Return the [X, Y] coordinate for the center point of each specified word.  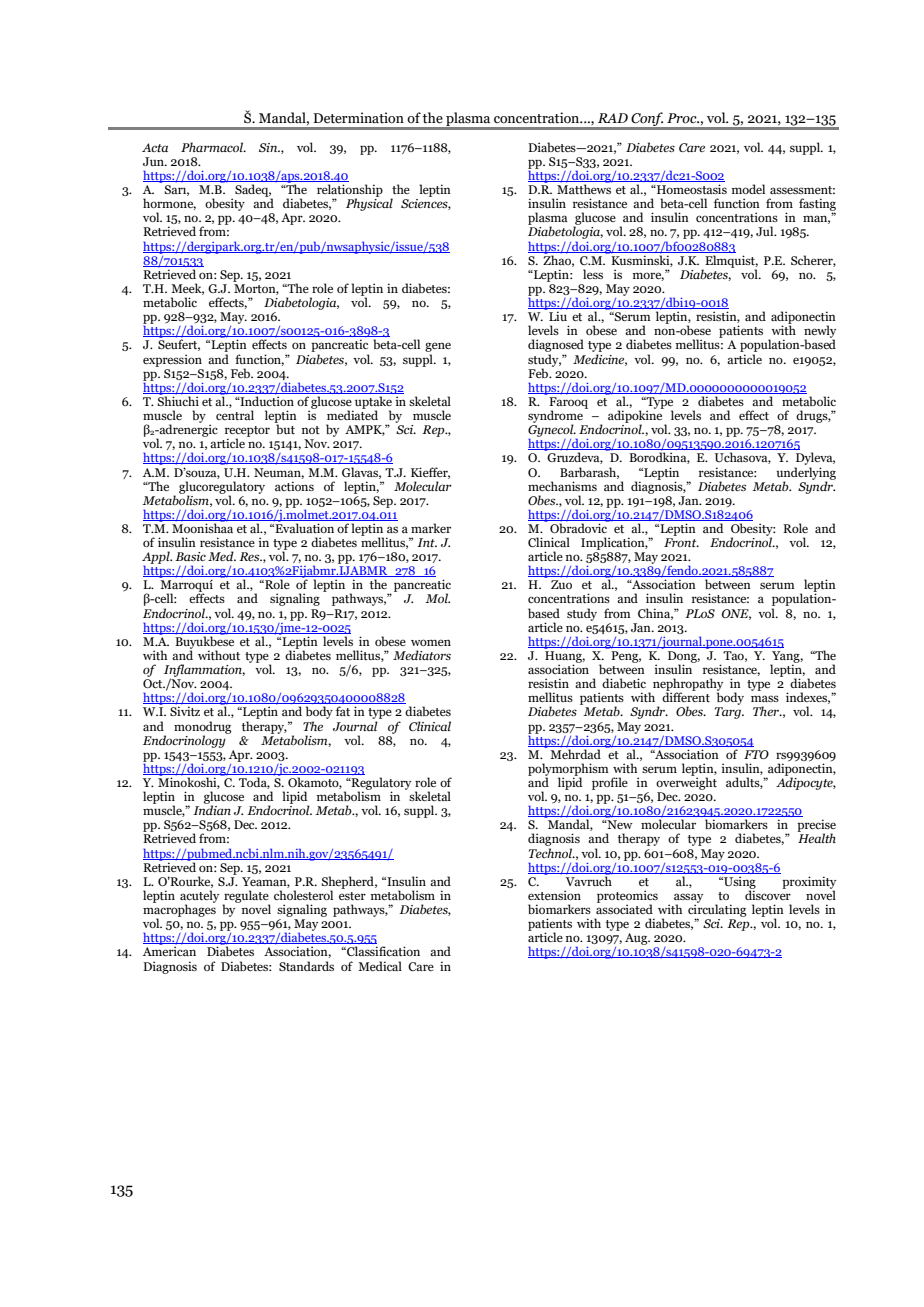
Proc [683, 118]
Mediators [422, 655]
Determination [358, 118]
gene [438, 348]
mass [765, 698]
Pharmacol [213, 147]
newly [820, 332]
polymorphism [568, 770]
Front [681, 542]
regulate [246, 897]
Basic [190, 556]
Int [427, 542]
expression [172, 360]
